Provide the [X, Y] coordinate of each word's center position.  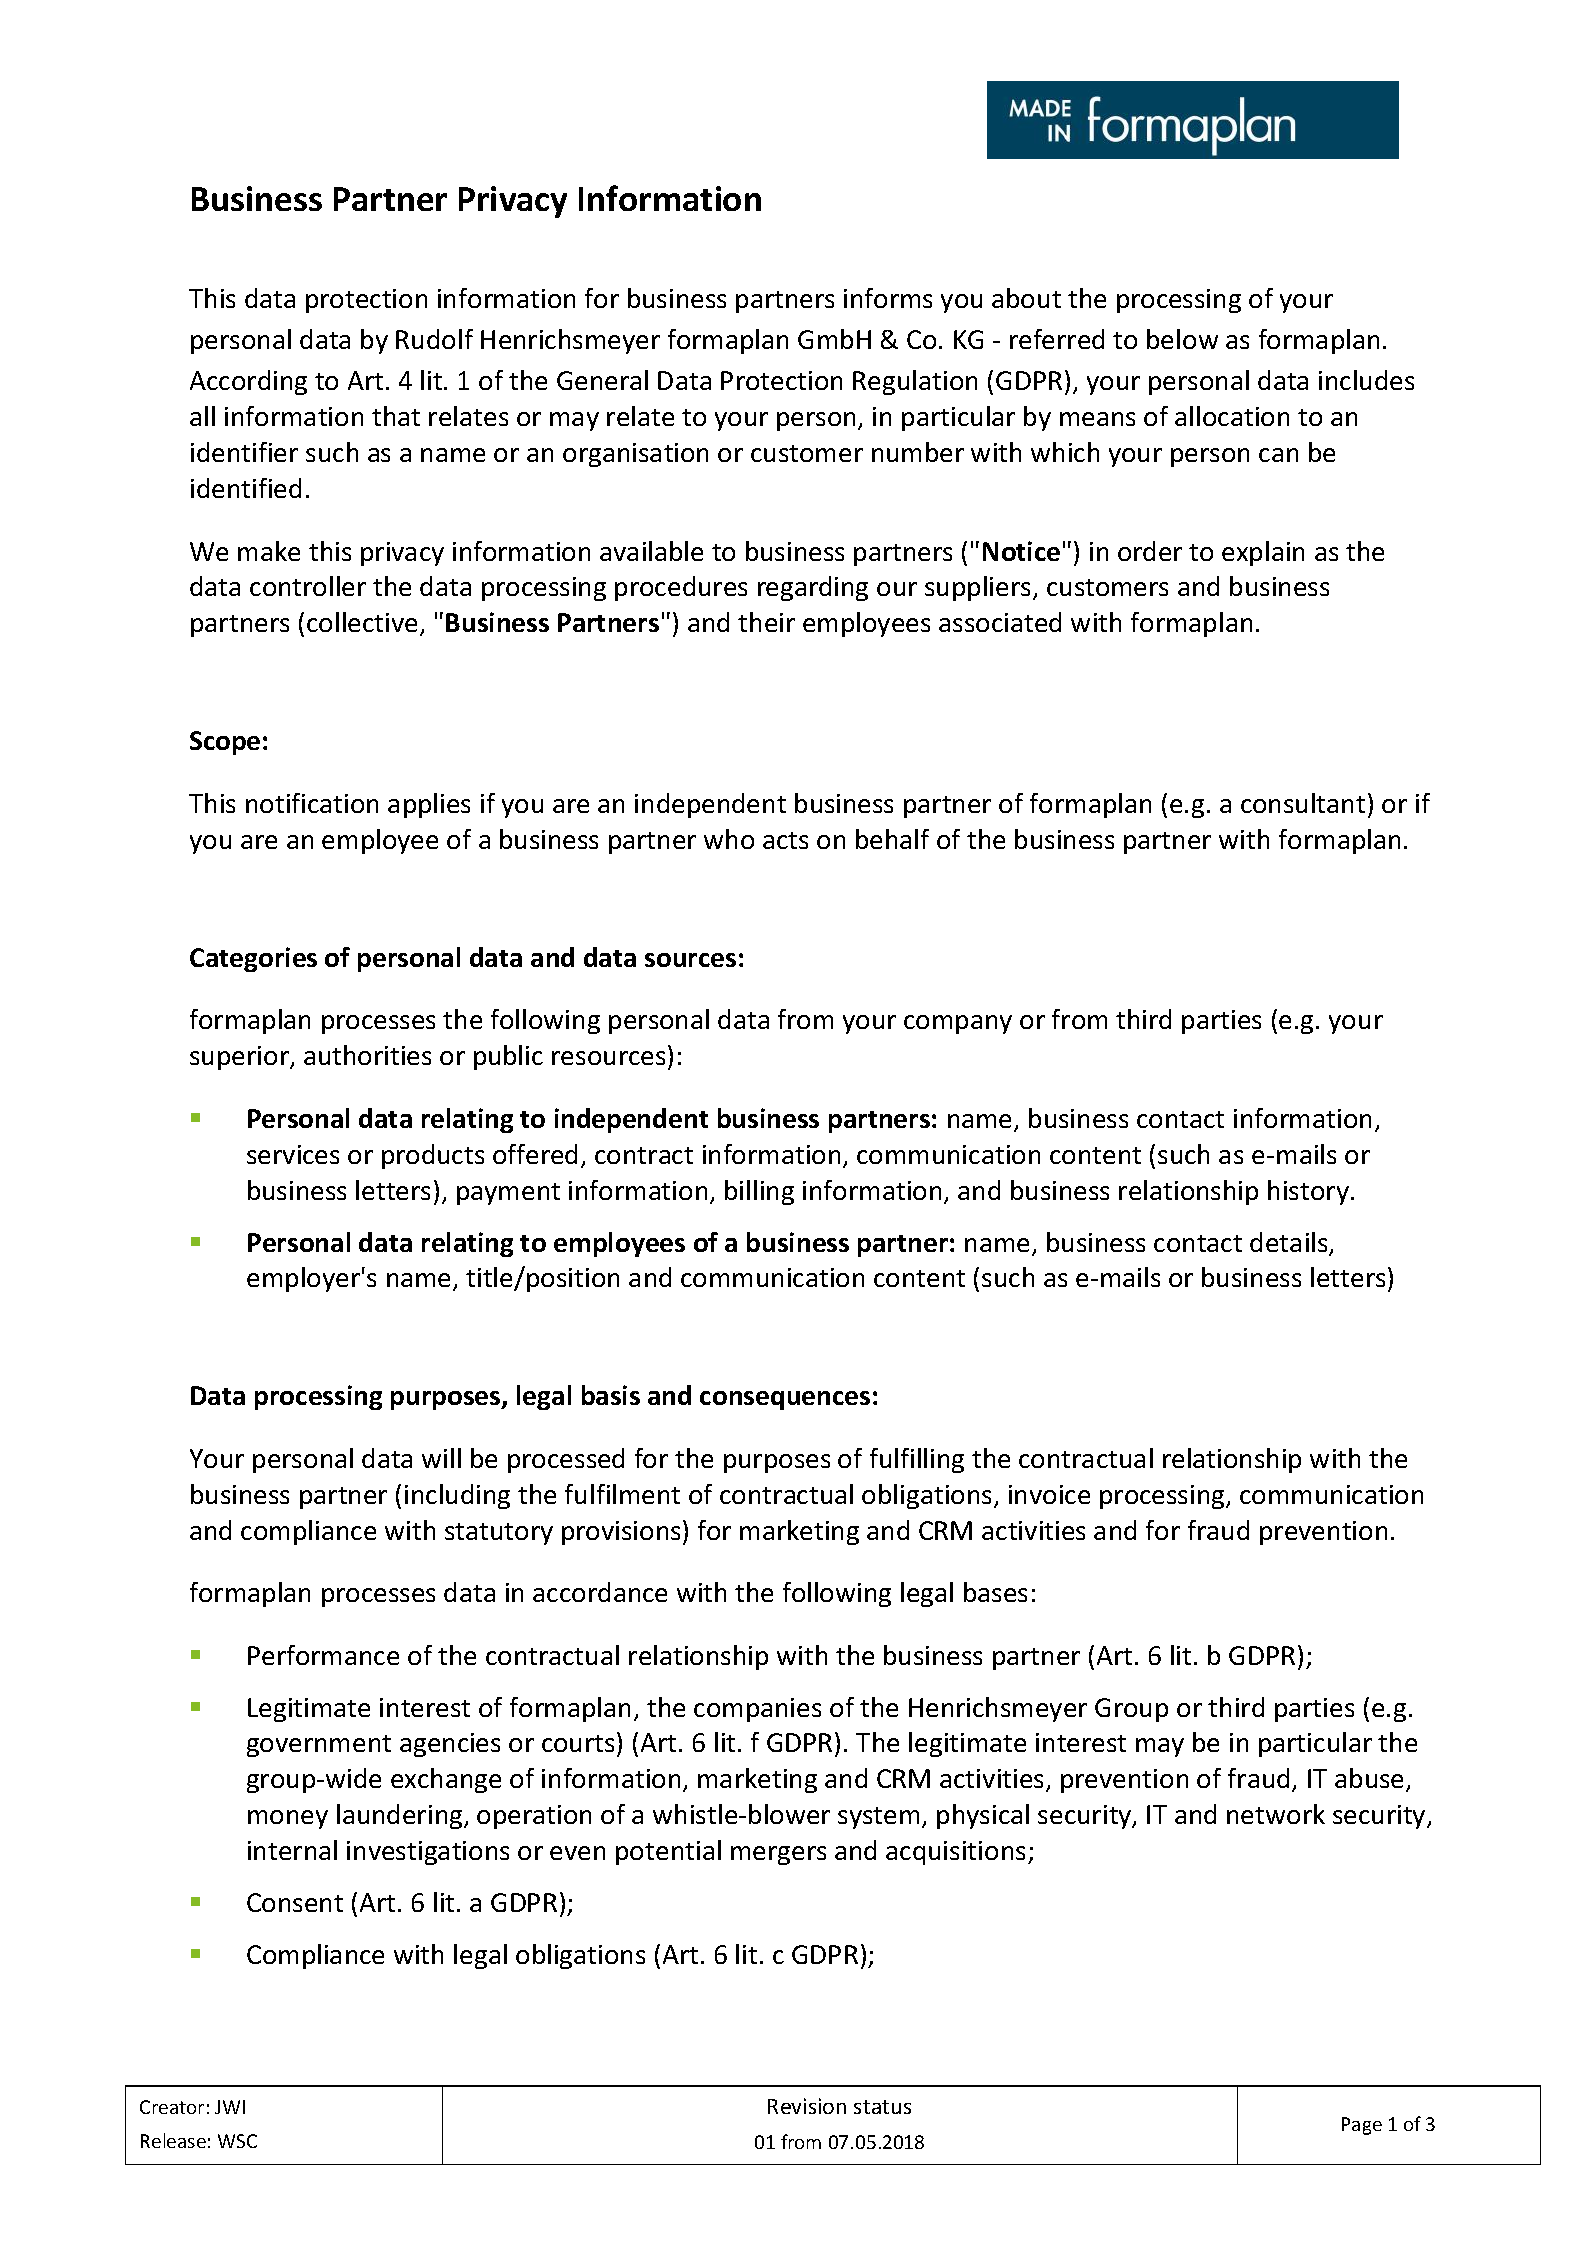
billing [759, 1192]
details [1290, 1243]
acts [785, 840]
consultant [1303, 803]
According [248, 382]
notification [312, 803]
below [1182, 339]
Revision [807, 2106]
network [1276, 1814]
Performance [323, 1655]
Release [173, 2140]
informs [888, 298]
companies [757, 1710]
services [293, 1154]
